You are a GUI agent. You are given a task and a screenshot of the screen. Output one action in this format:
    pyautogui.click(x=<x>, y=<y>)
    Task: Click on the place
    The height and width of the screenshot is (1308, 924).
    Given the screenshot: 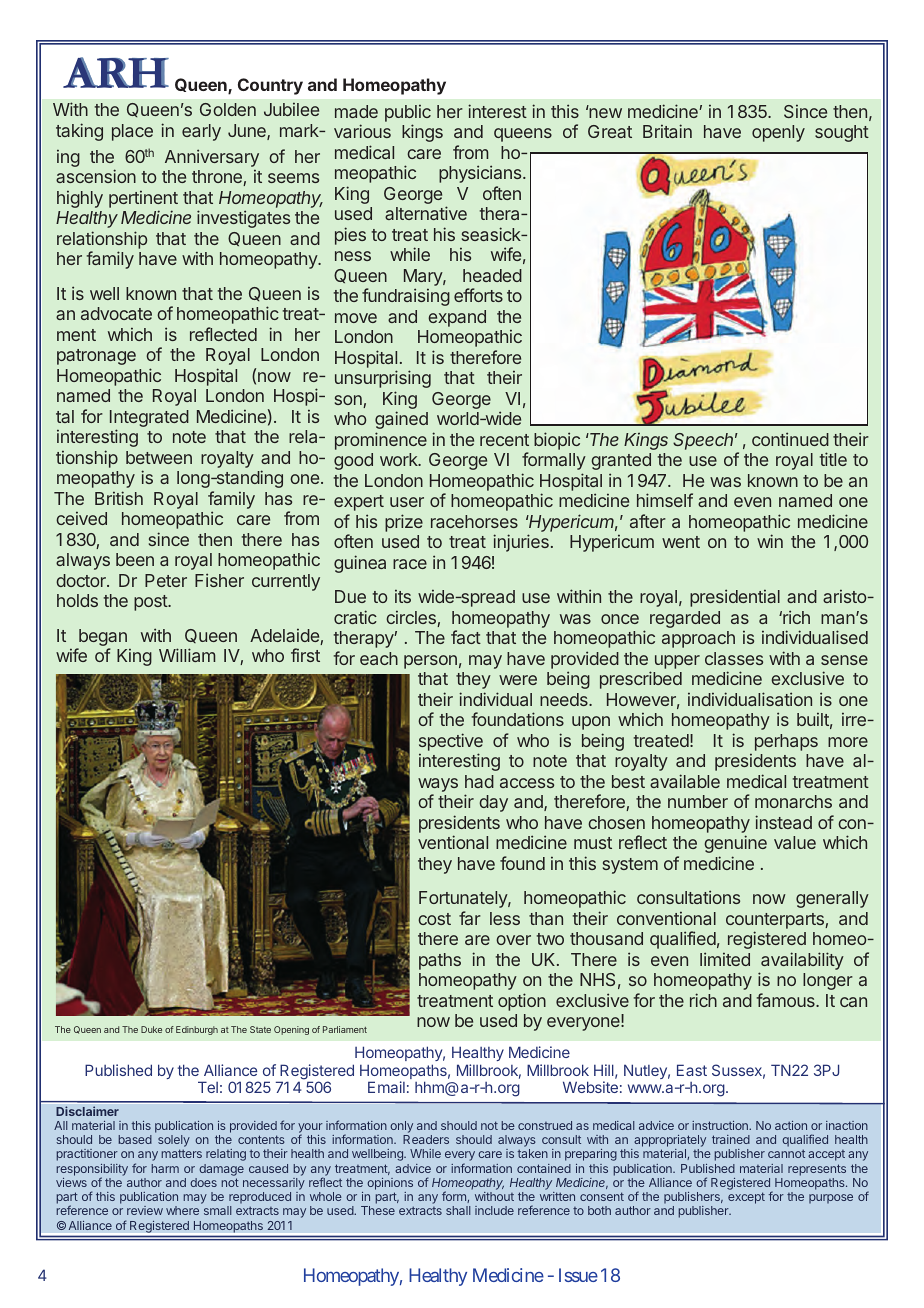 What is the action you would take?
    pyautogui.click(x=132, y=132)
